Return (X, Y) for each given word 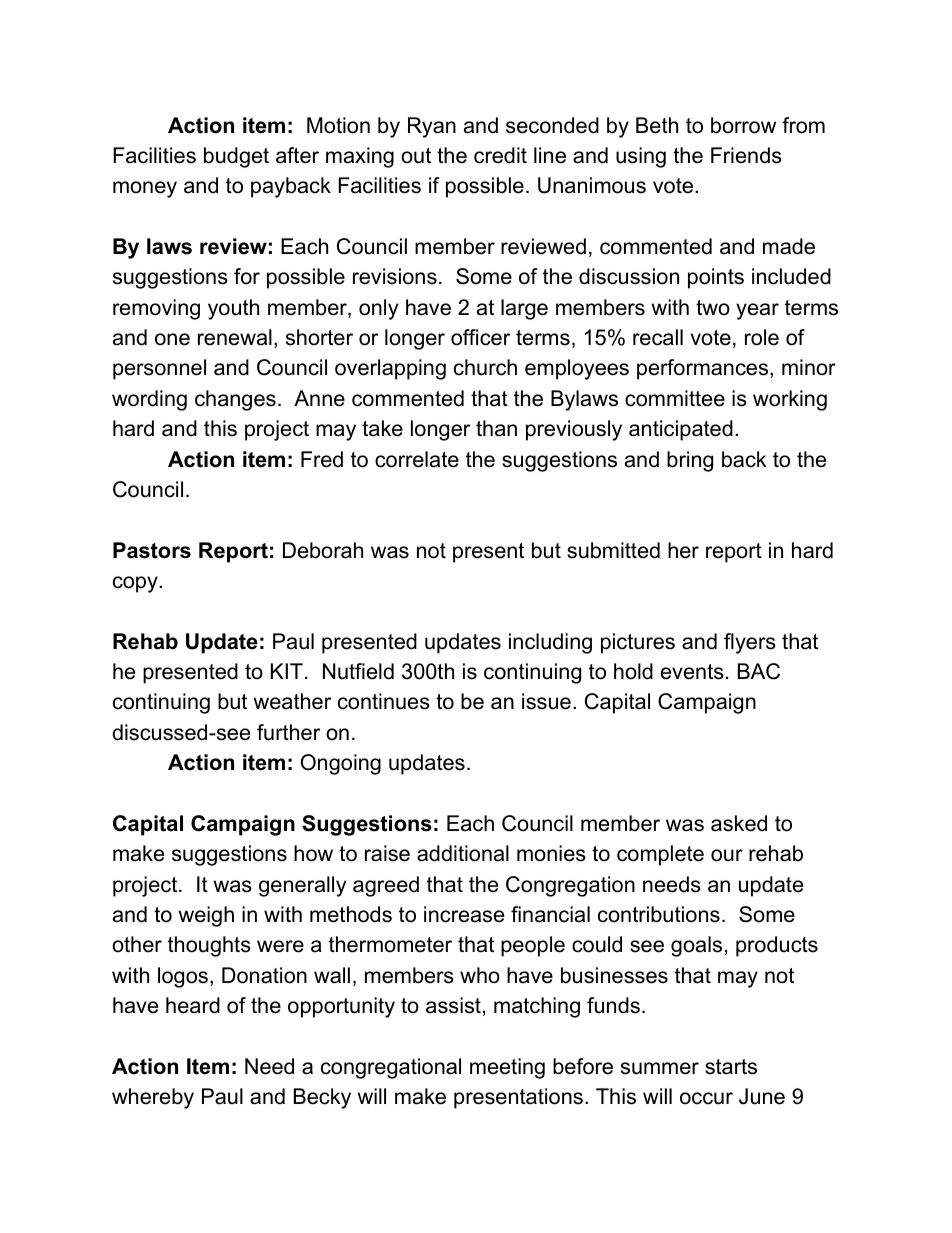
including (550, 643)
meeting (507, 1068)
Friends (746, 155)
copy (136, 584)
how (313, 853)
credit (500, 155)
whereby (153, 1098)
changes (235, 400)
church (485, 367)
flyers (750, 643)
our (727, 855)
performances (704, 369)
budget (236, 157)
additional (463, 853)
